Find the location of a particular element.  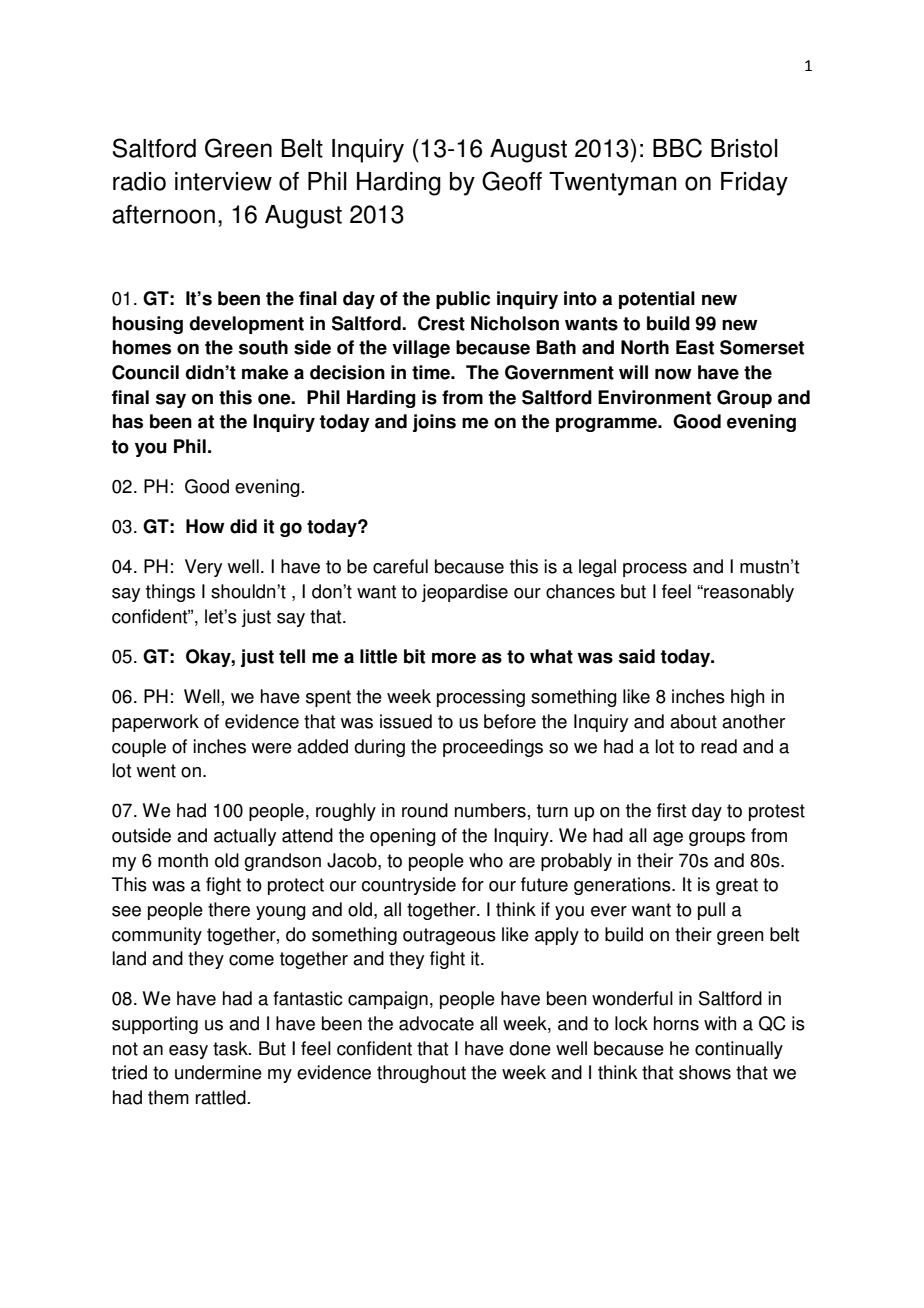

Geoff is located at coordinates (512, 181).
